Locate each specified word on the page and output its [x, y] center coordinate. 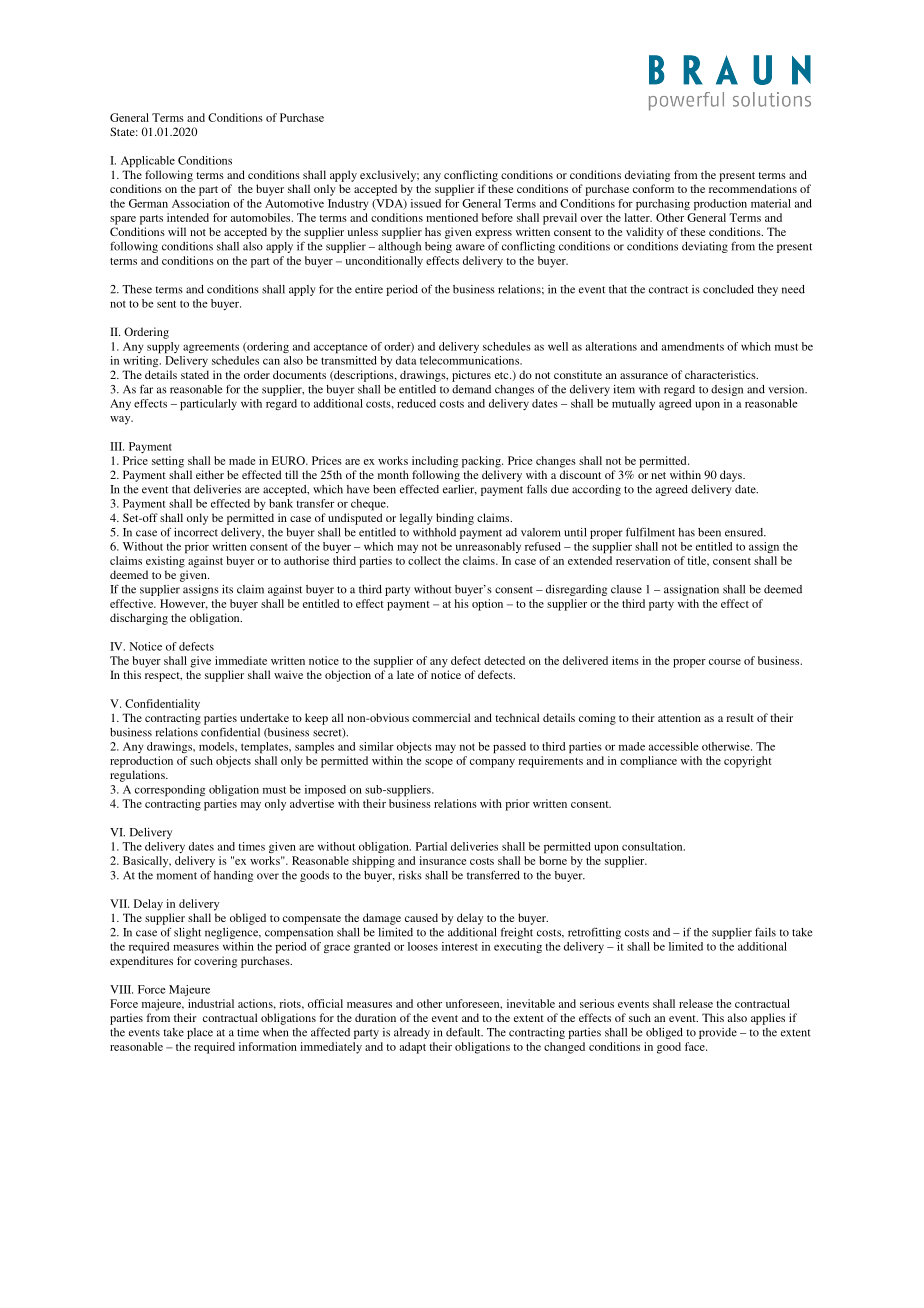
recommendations [753, 188]
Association [201, 203]
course [725, 662]
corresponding [170, 791]
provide [718, 1033]
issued [426, 203]
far [146, 389]
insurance [442, 860]
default [464, 1032]
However [184, 604]
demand [471, 389]
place [200, 1033]
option [487, 605]
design [727, 390]
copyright [748, 762]
